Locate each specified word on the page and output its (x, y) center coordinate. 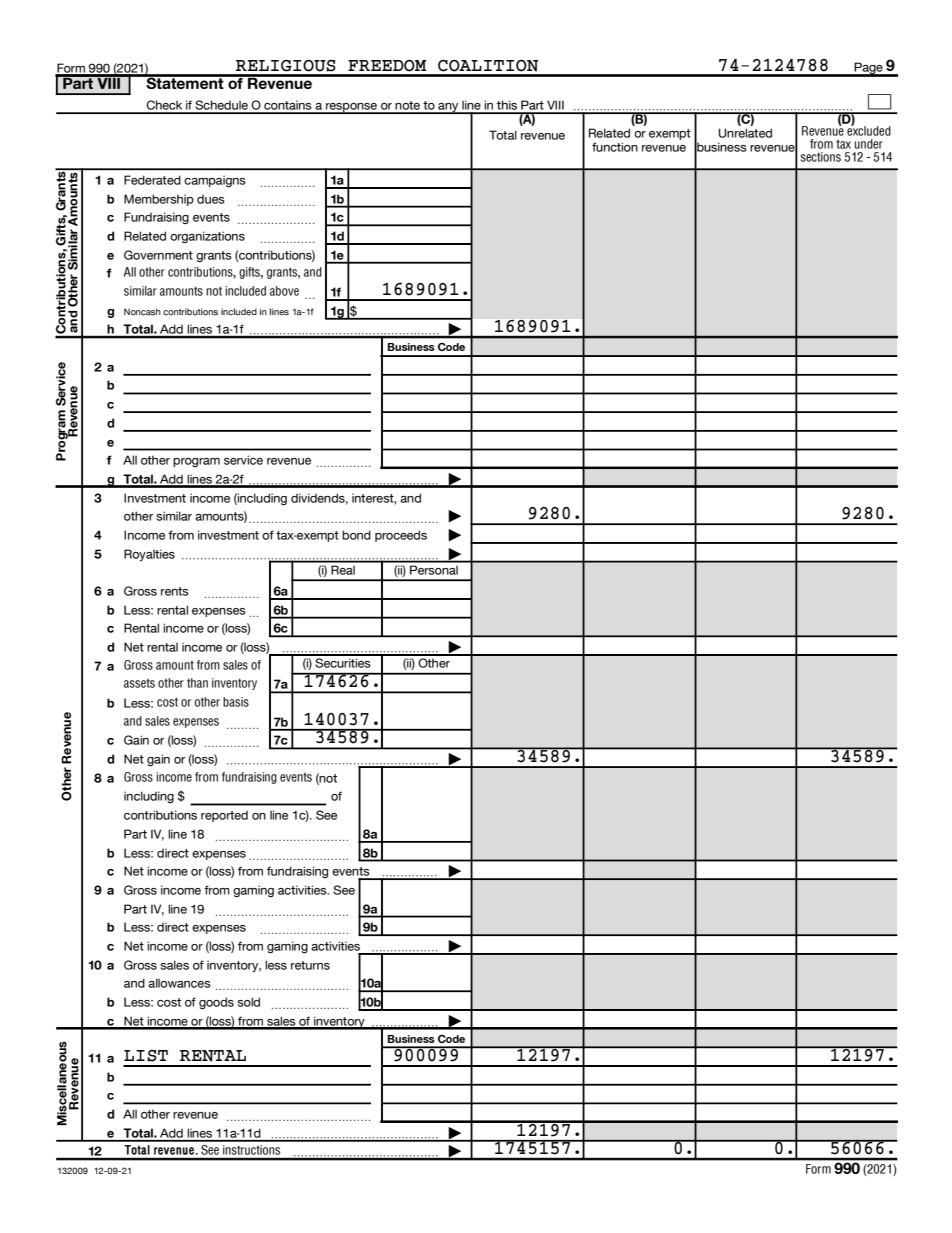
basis (236, 702)
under (869, 144)
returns (310, 965)
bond (356, 535)
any (448, 108)
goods (216, 1003)
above (284, 291)
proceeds (401, 536)
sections (820, 157)
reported (224, 816)
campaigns (215, 181)
